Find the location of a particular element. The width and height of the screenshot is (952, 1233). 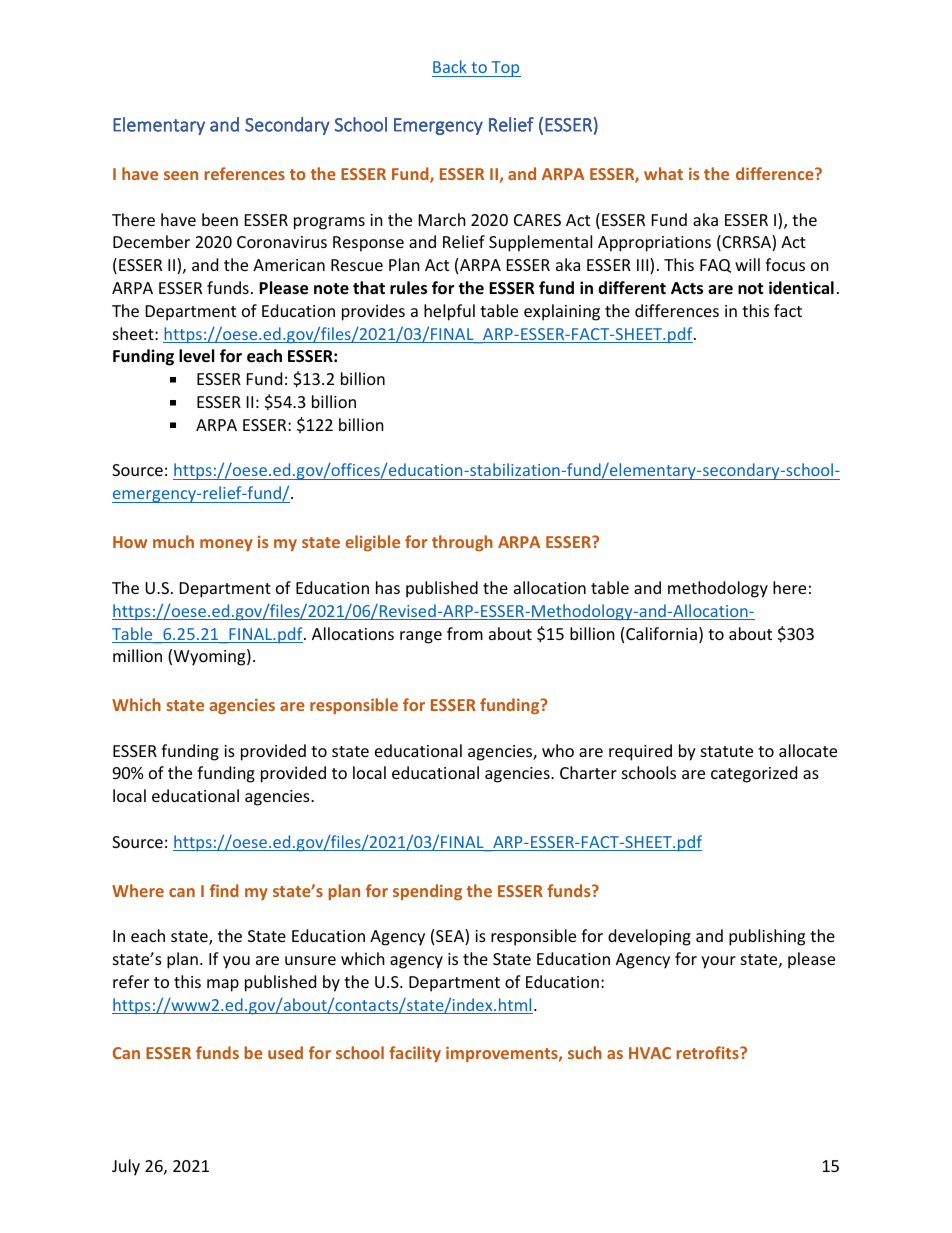

July is located at coordinates (126, 1167).
